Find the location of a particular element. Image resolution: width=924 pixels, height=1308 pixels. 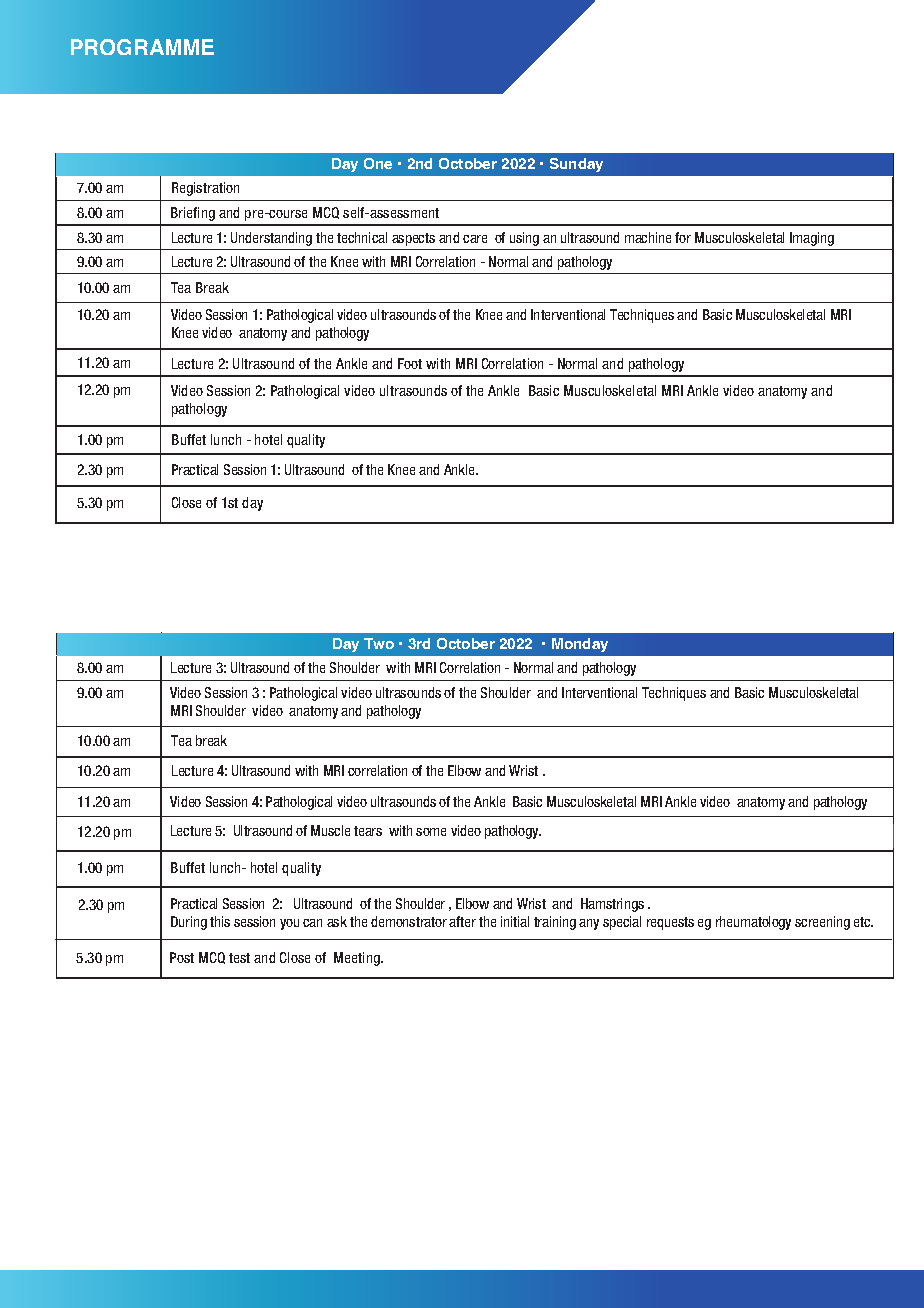

Imaging is located at coordinates (812, 239).
